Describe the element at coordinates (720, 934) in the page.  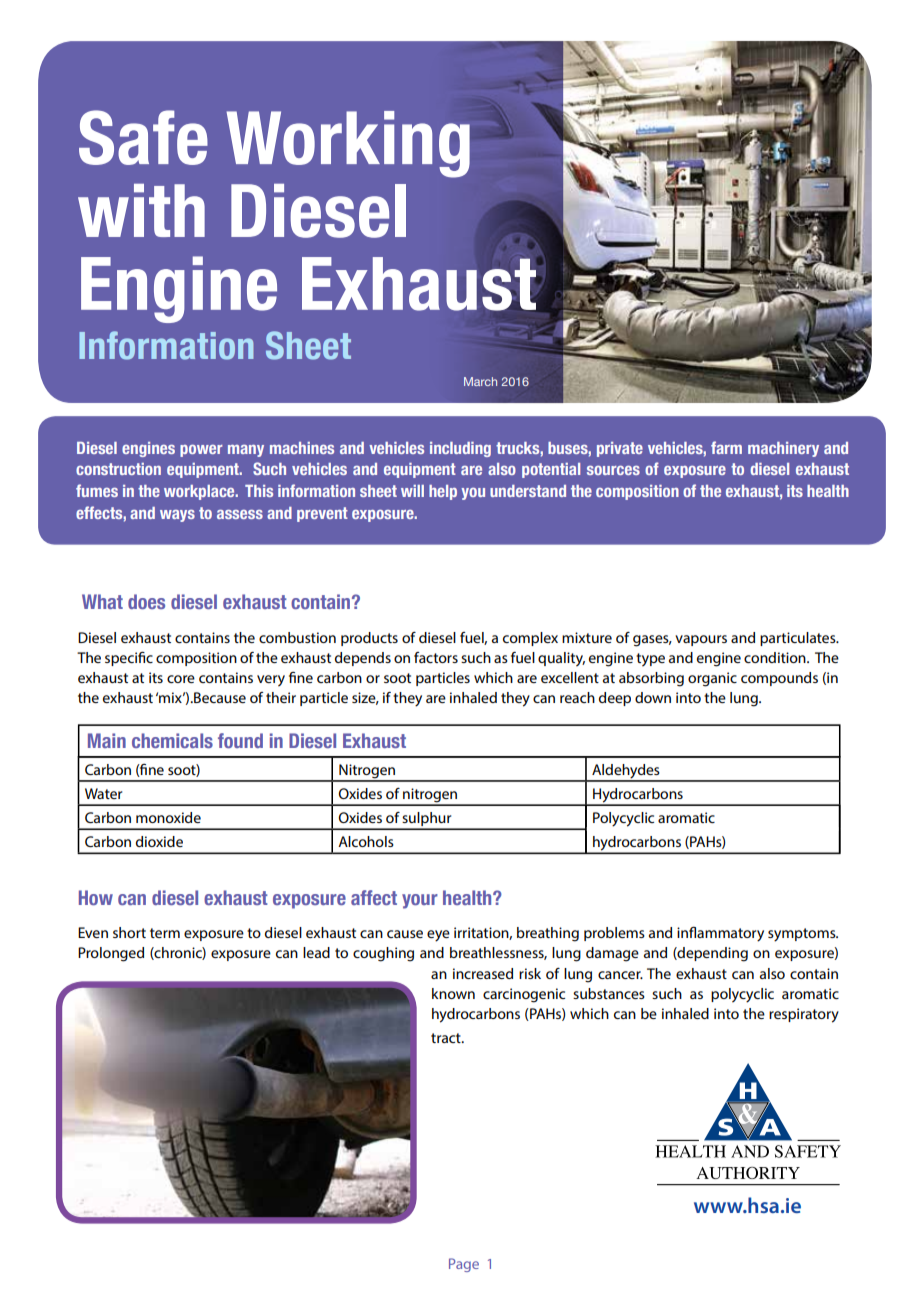
I see `inflammatory` at that location.
